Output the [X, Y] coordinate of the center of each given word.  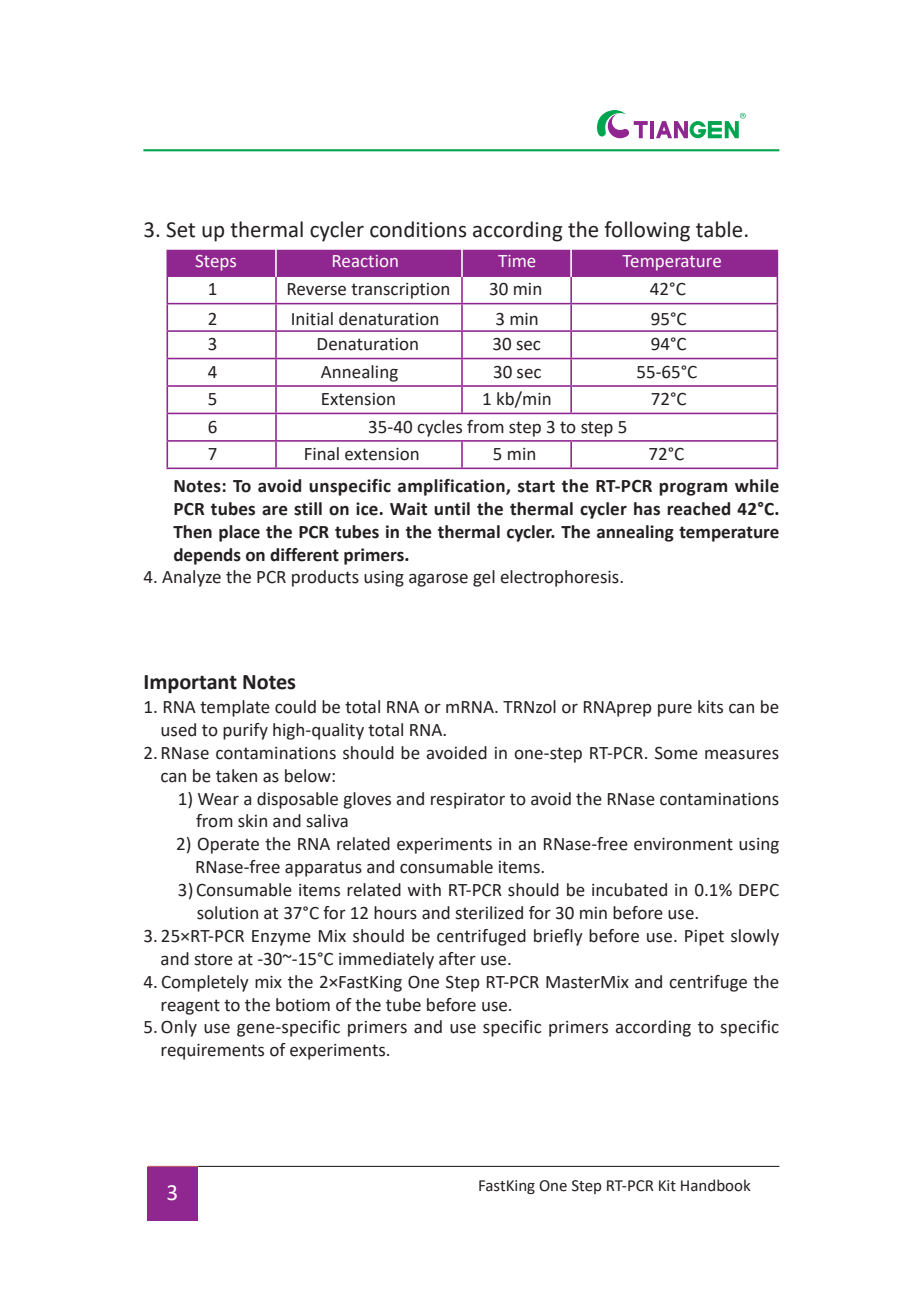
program [693, 489]
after [457, 959]
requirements [212, 1052]
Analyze [191, 578]
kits [710, 707]
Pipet [704, 938]
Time [516, 261]
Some [676, 753]
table [719, 229]
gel [484, 578]
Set [180, 230]
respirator [468, 801]
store [213, 959]
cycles [439, 428]
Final [322, 454]
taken [236, 776]
